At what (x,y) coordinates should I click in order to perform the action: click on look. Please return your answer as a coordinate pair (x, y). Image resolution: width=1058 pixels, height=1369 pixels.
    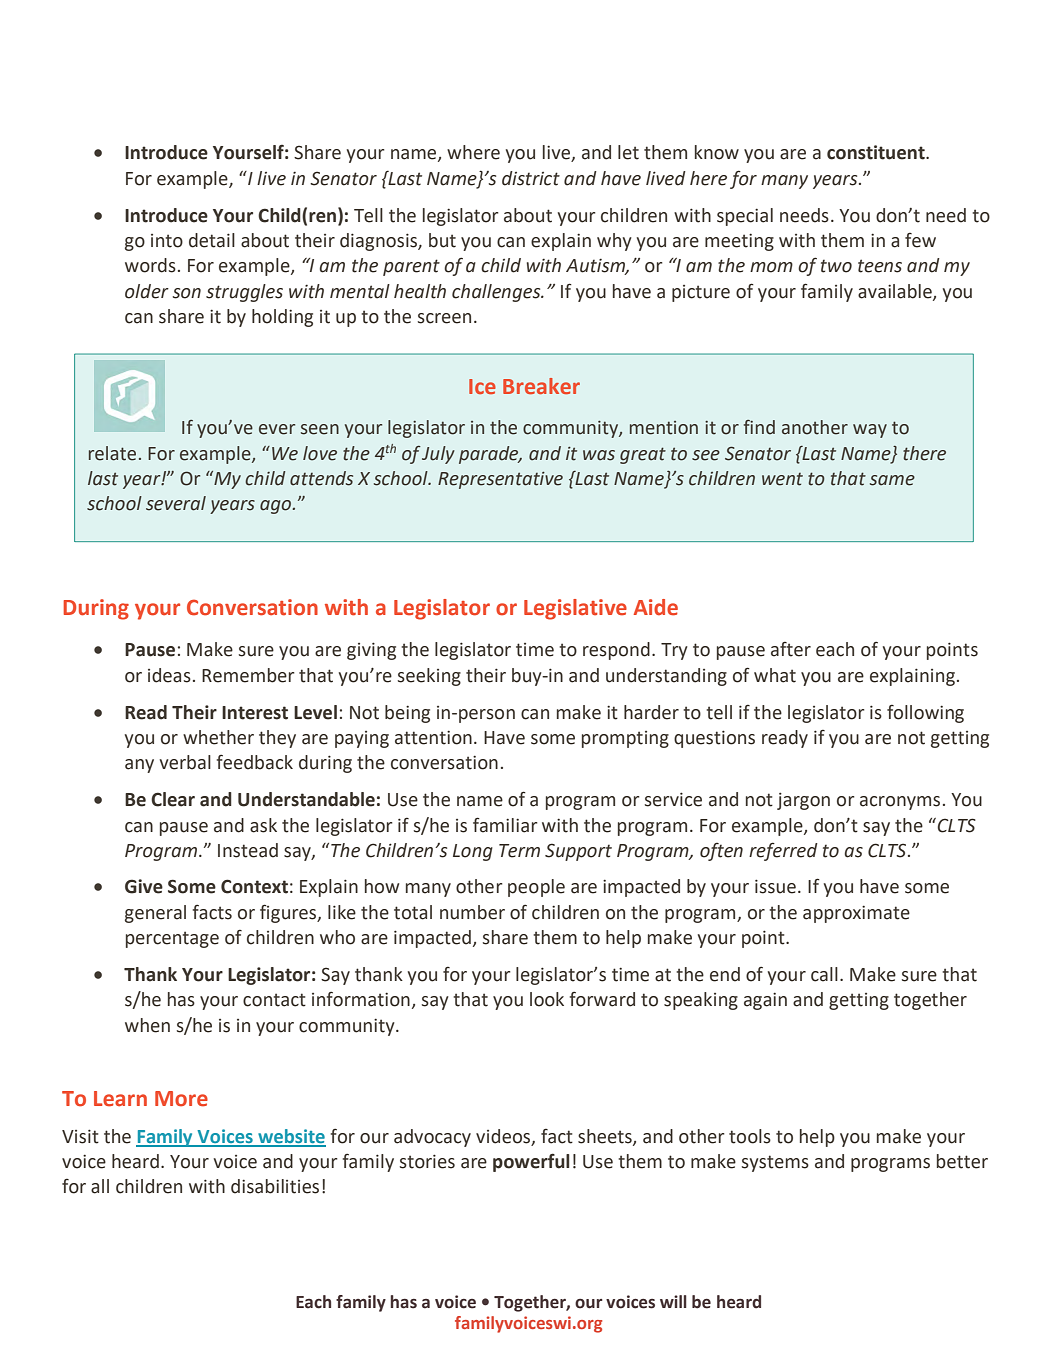
    Looking at the image, I should click on (547, 999).
